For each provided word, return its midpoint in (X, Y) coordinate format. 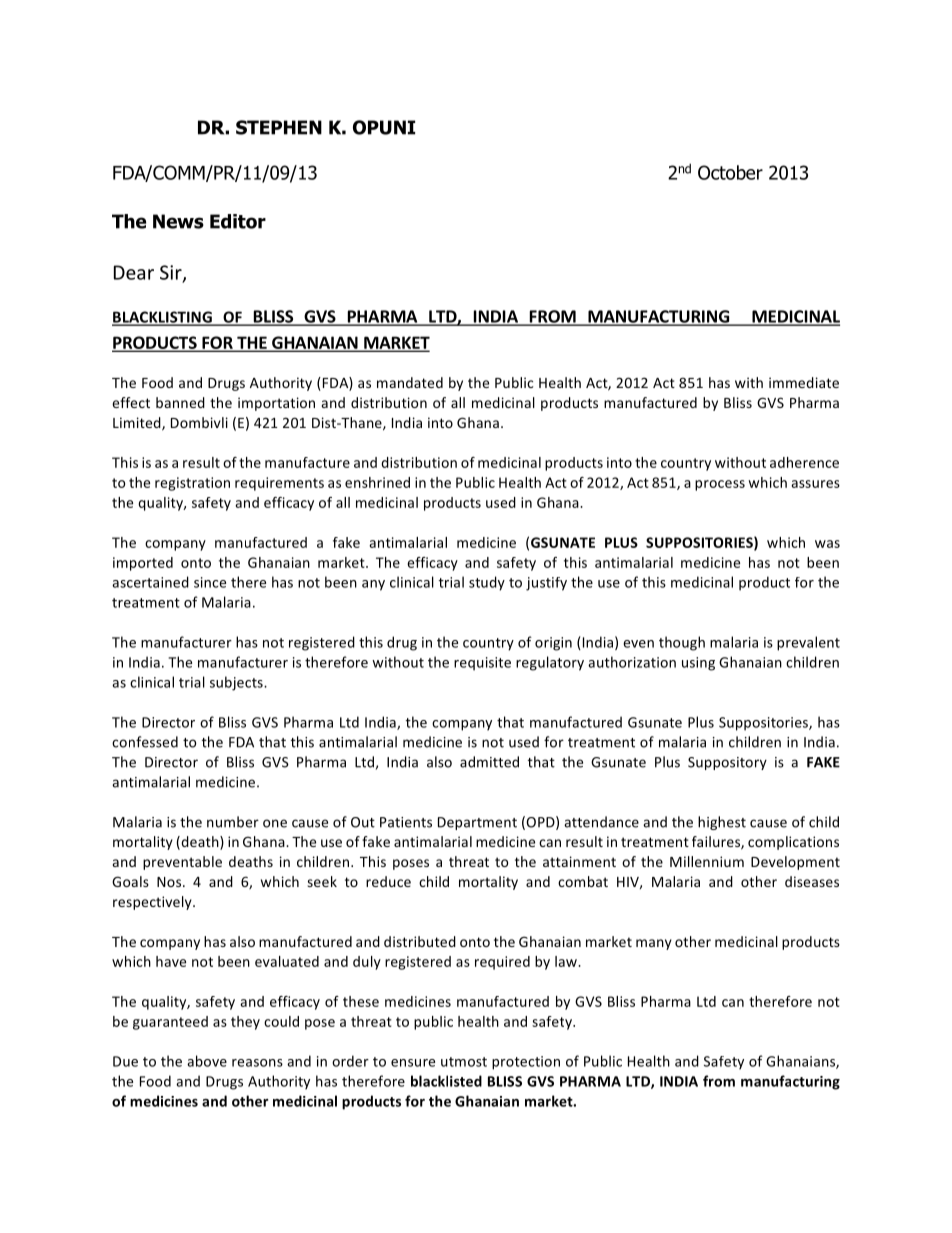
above (207, 1061)
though (682, 643)
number (233, 822)
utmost (464, 1062)
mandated (410, 382)
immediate (804, 382)
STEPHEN (279, 127)
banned (180, 402)
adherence (804, 462)
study (487, 583)
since (210, 582)
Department (477, 823)
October (730, 172)
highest (722, 823)
